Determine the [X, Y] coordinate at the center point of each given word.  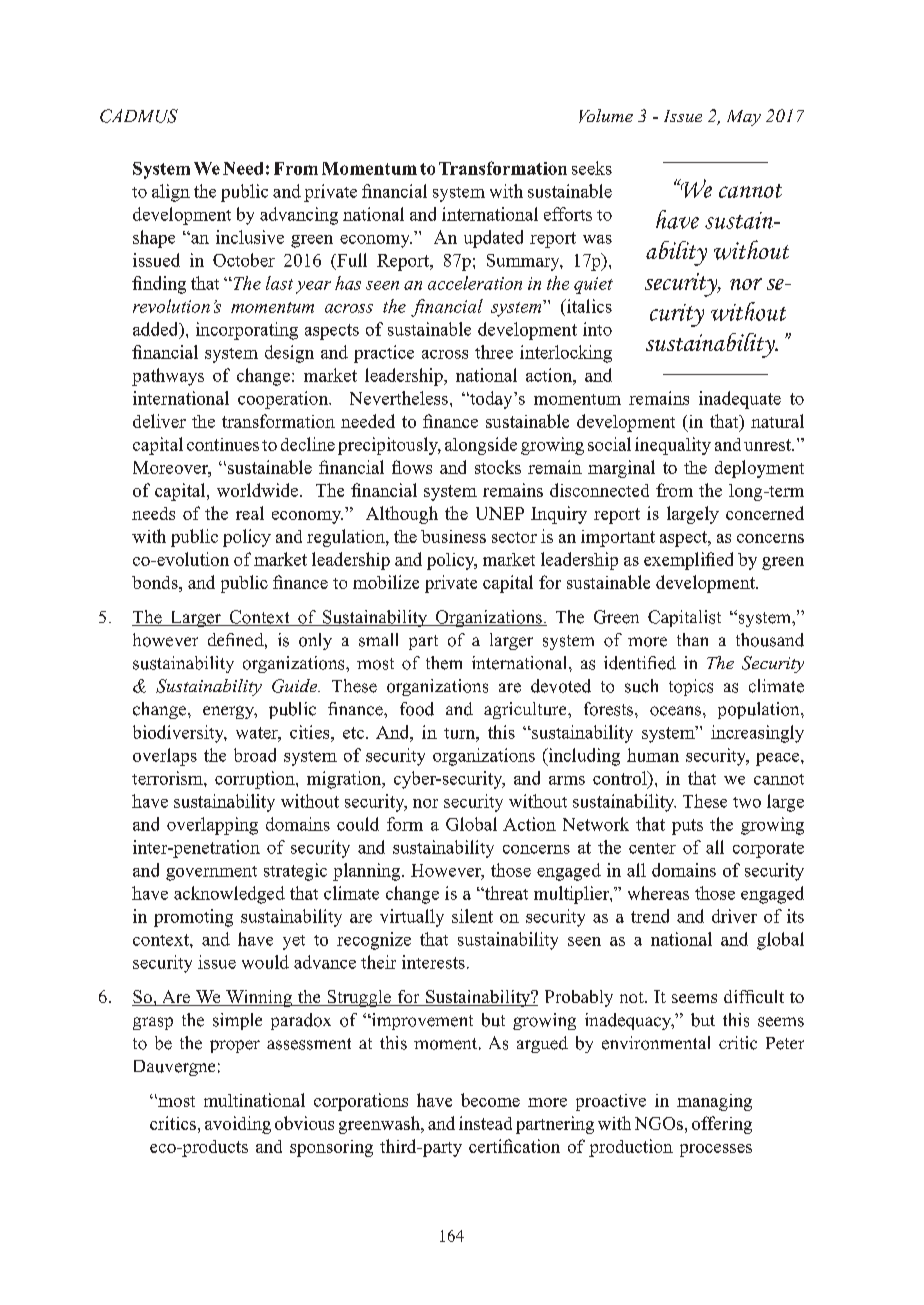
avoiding [238, 1125]
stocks [498, 467]
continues [223, 444]
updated [493, 239]
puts [687, 827]
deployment [759, 469]
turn [460, 733]
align [171, 193]
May [744, 118]
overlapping [212, 826]
